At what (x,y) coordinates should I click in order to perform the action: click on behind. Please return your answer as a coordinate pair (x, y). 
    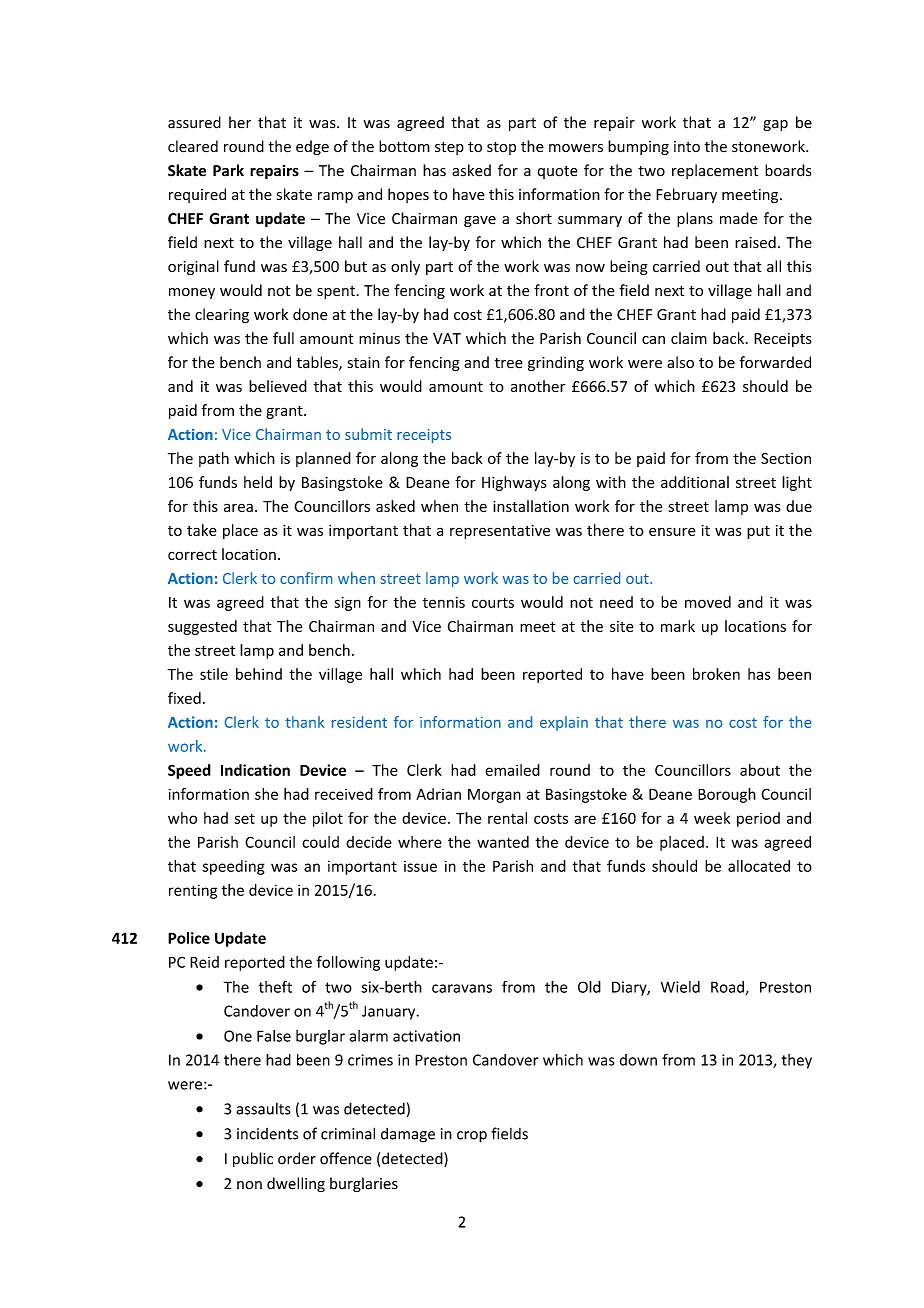
    Looking at the image, I should click on (259, 674).
